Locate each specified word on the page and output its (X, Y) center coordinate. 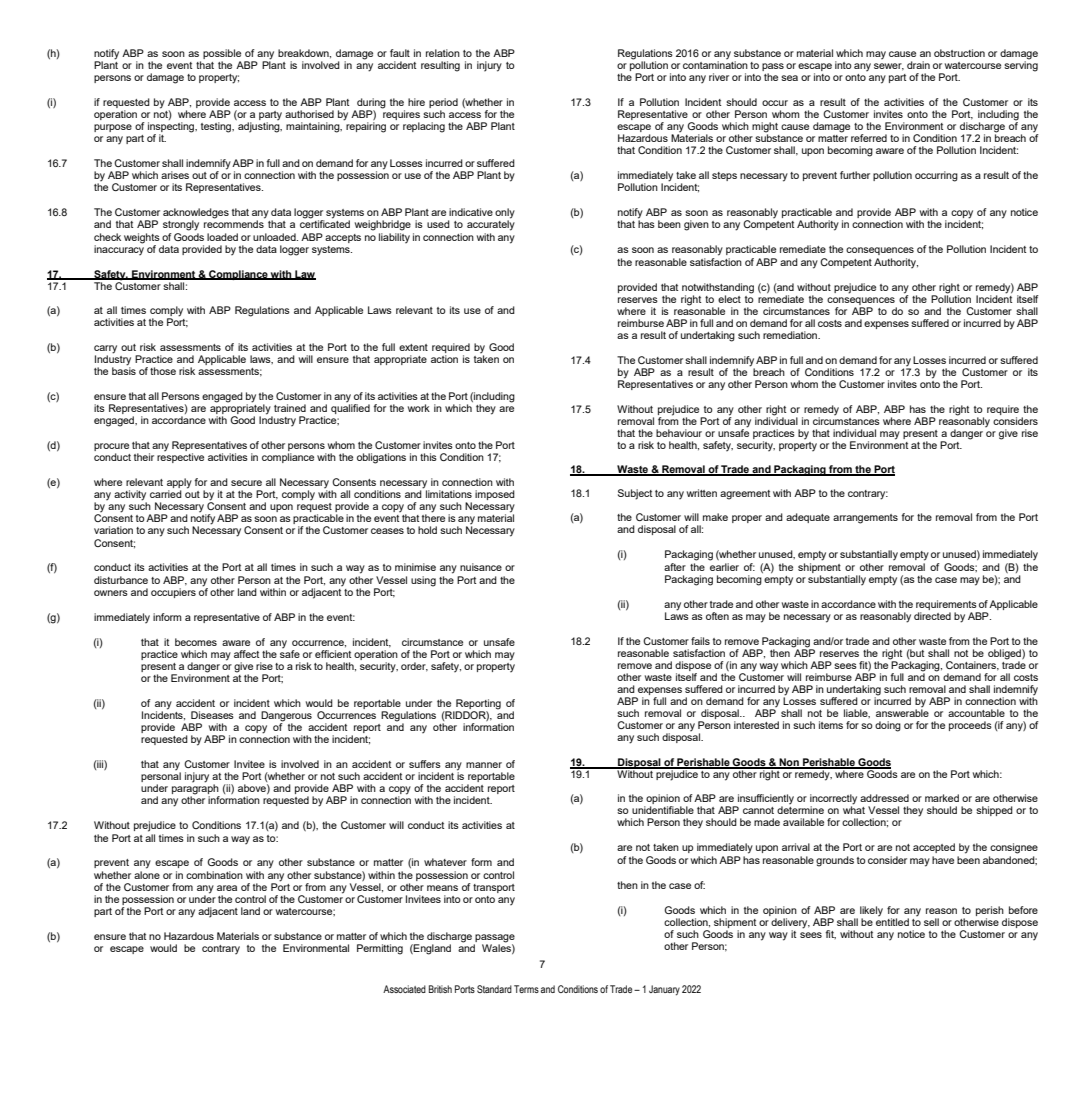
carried (166, 494)
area (227, 888)
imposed (495, 495)
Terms (526, 989)
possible (222, 55)
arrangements (865, 519)
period (443, 104)
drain (918, 65)
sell (931, 922)
